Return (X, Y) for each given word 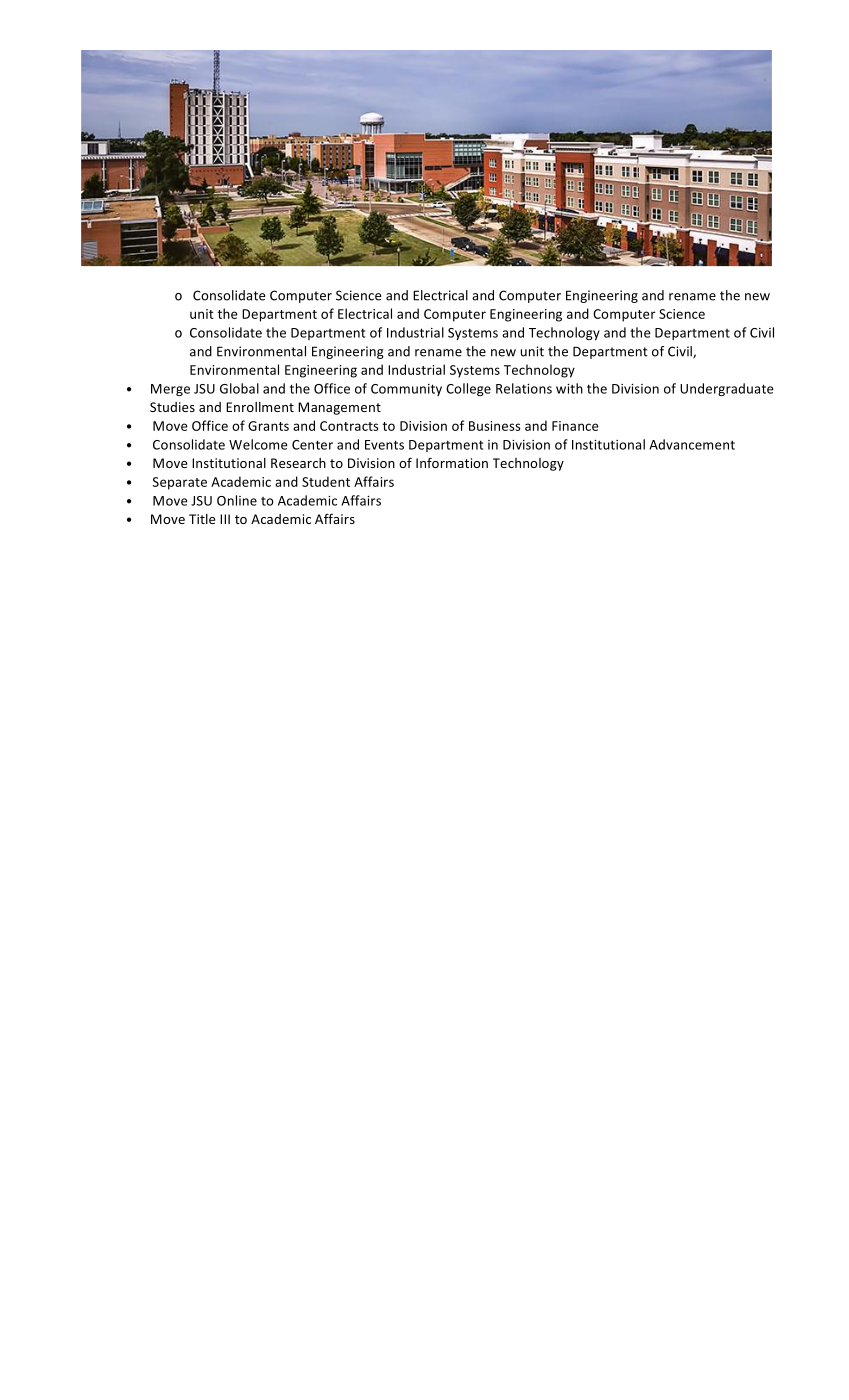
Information (452, 462)
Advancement (692, 444)
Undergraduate (727, 389)
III (225, 519)
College (468, 389)
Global (239, 388)
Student (326, 481)
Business (495, 426)
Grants (268, 426)
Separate (179, 483)
